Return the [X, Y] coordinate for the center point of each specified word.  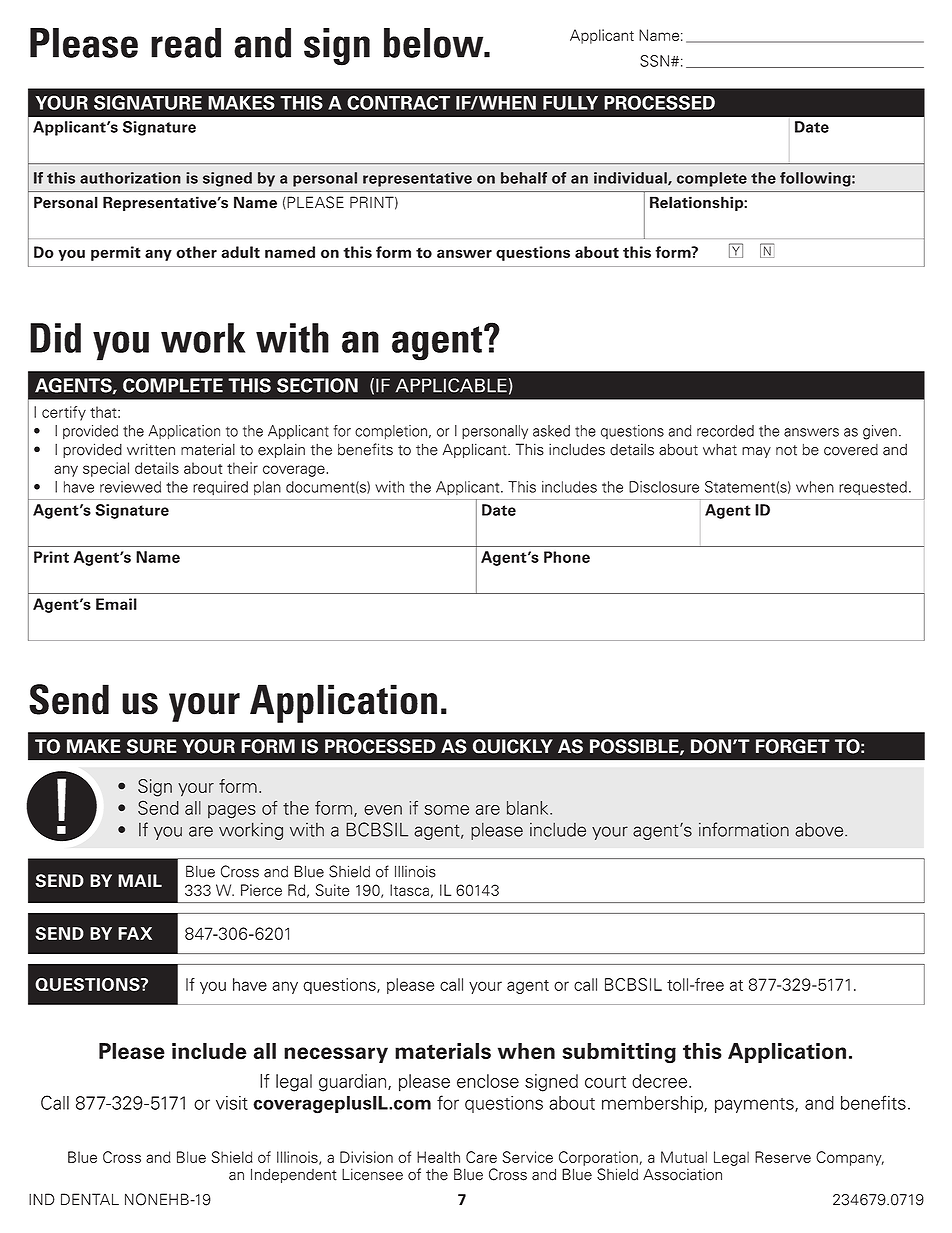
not [786, 450]
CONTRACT [398, 102]
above [820, 830]
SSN [654, 61]
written [151, 449]
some [446, 810]
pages [232, 812]
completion [391, 432]
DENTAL [90, 1199]
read [186, 43]
